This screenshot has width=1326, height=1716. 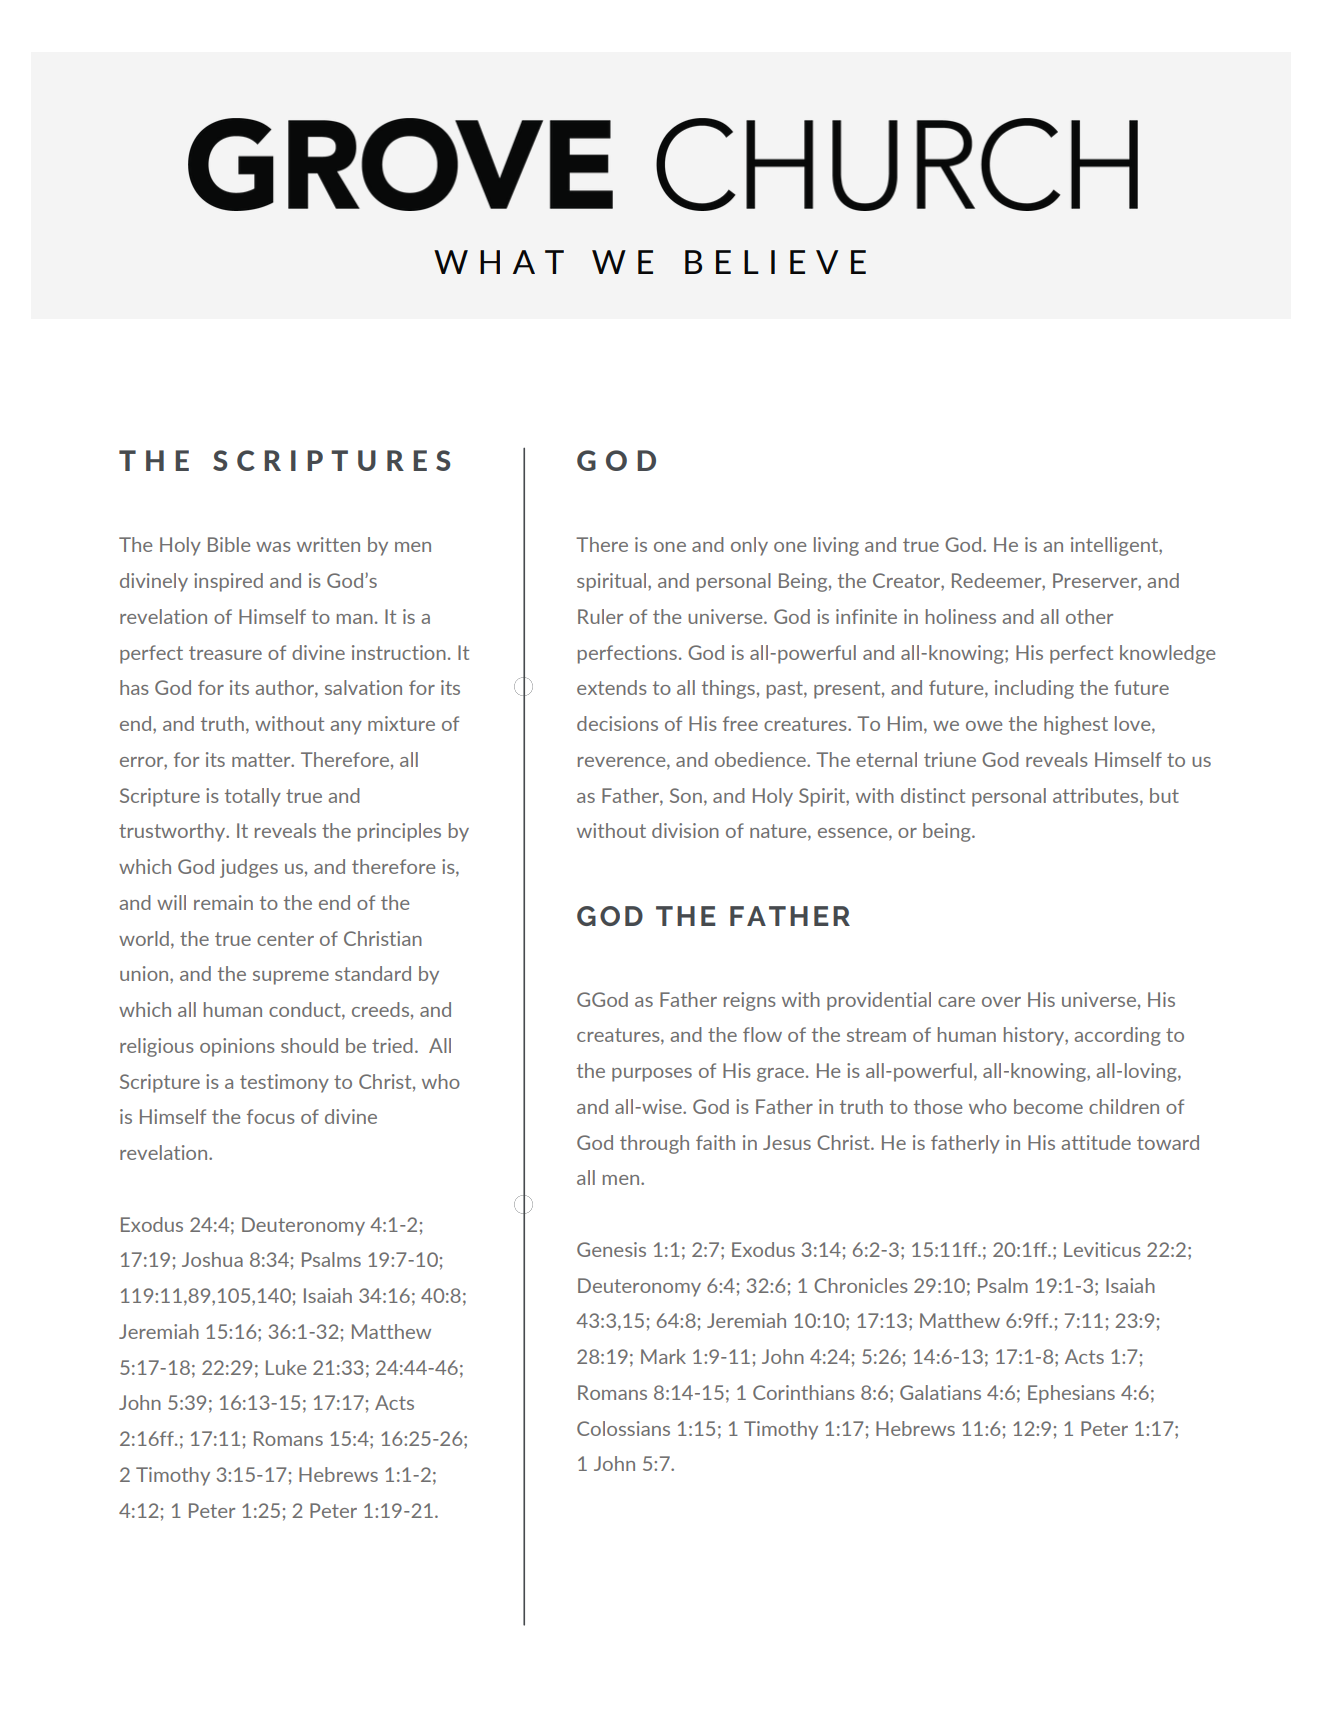 I want to click on inspired, so click(x=228, y=582).
